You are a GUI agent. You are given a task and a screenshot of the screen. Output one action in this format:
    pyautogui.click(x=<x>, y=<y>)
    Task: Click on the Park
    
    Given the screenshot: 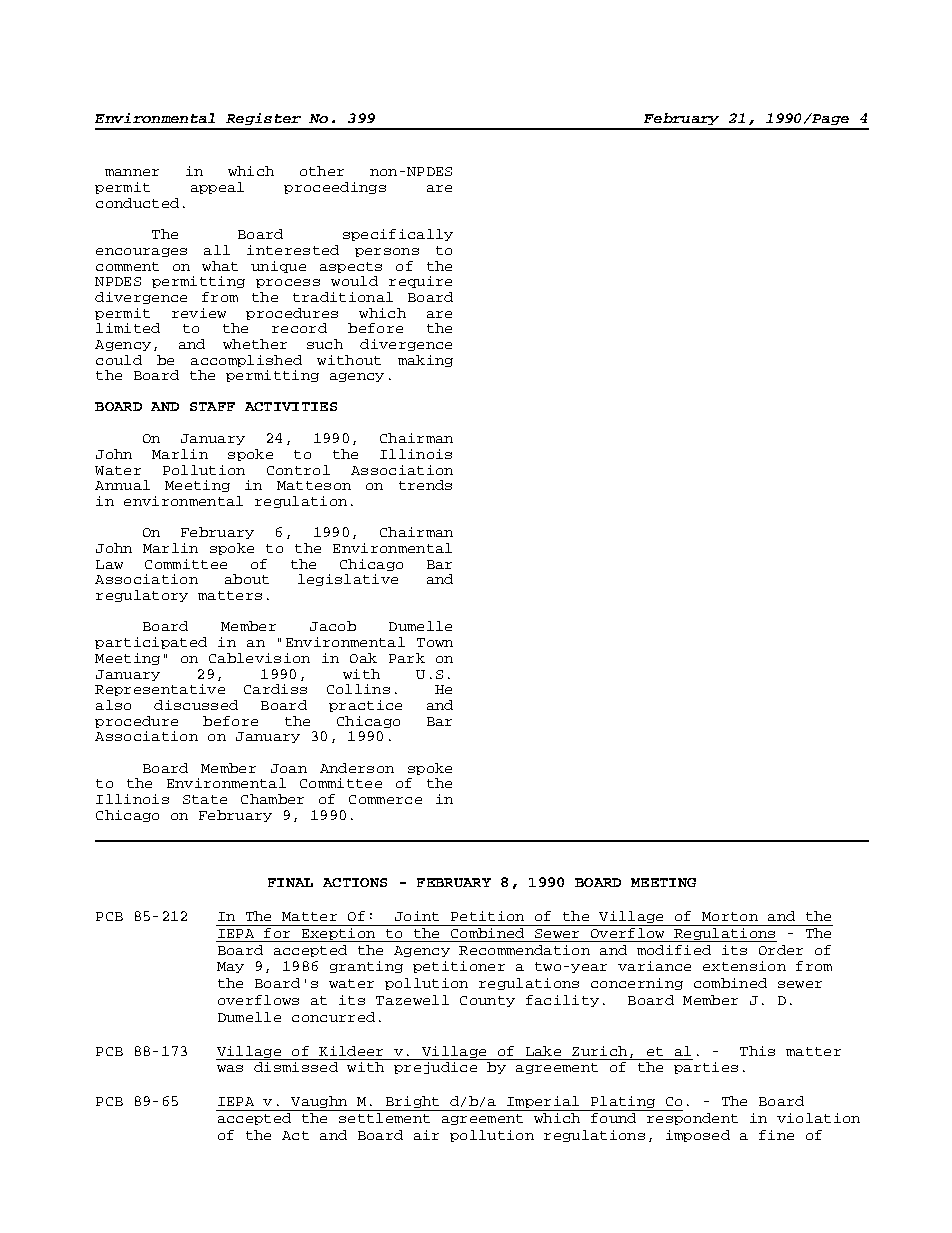 What is the action you would take?
    pyautogui.click(x=407, y=658)
